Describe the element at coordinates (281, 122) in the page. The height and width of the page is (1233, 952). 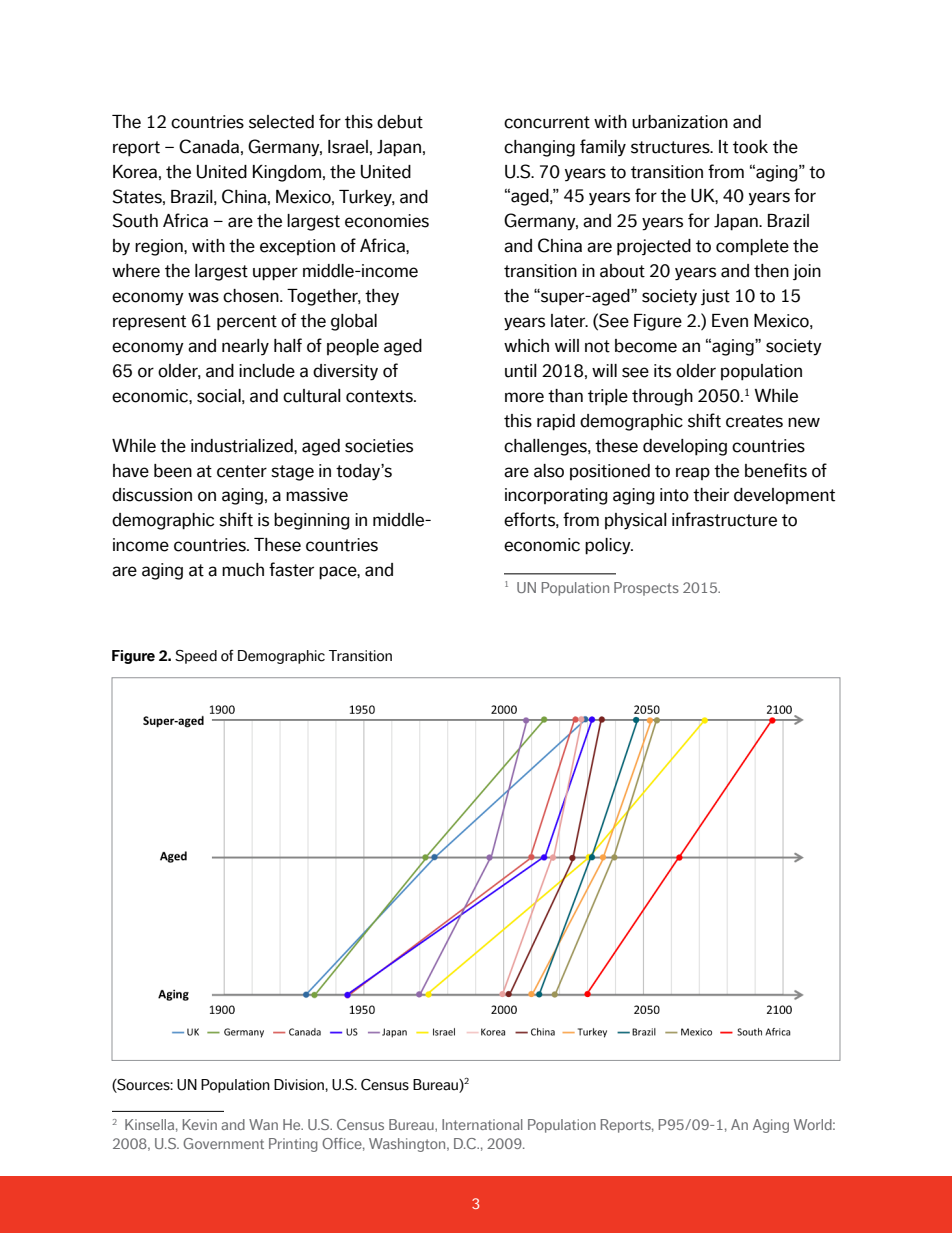
I see `selected` at that location.
